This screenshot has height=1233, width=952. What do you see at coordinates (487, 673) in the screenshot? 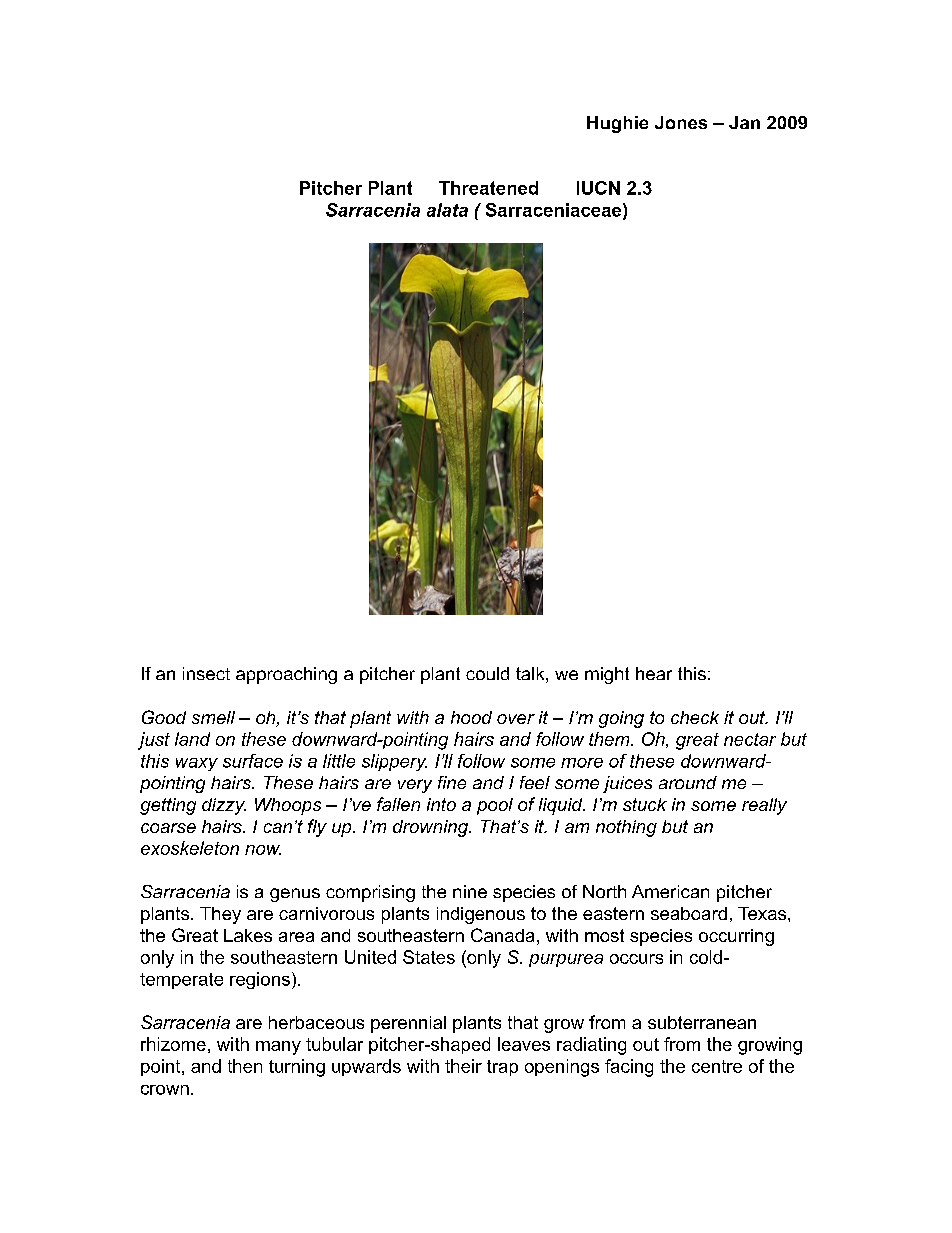
I see `could` at bounding box center [487, 673].
